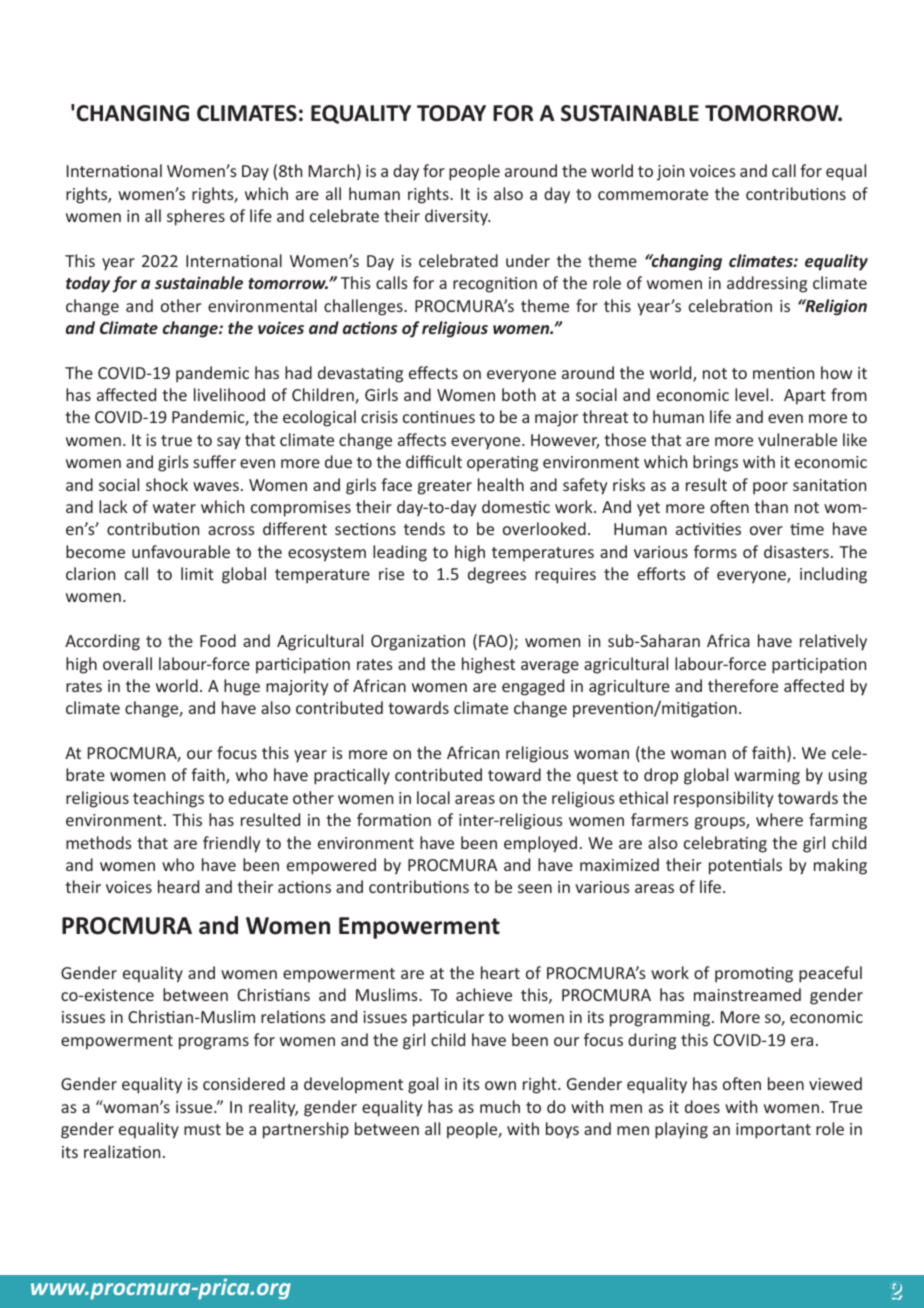  Describe the element at coordinates (168, 799) in the screenshot. I see `teachings` at that location.
